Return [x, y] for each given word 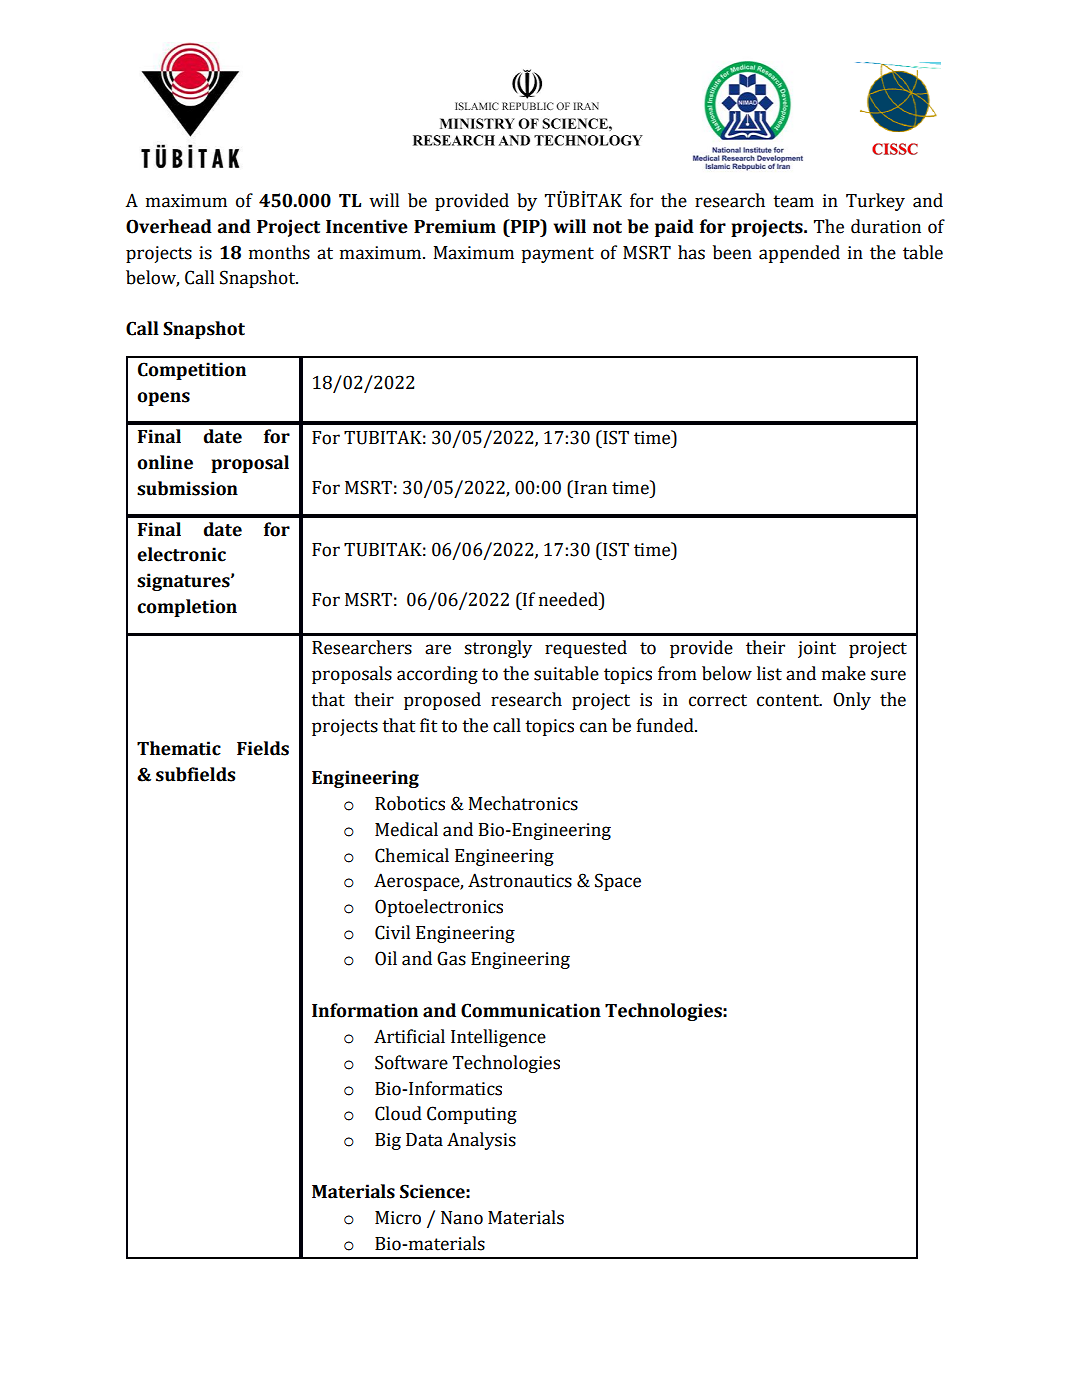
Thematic [179, 748]
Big [388, 1141]
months [279, 252]
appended [799, 254]
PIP [525, 226]
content [789, 700]
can [593, 727]
